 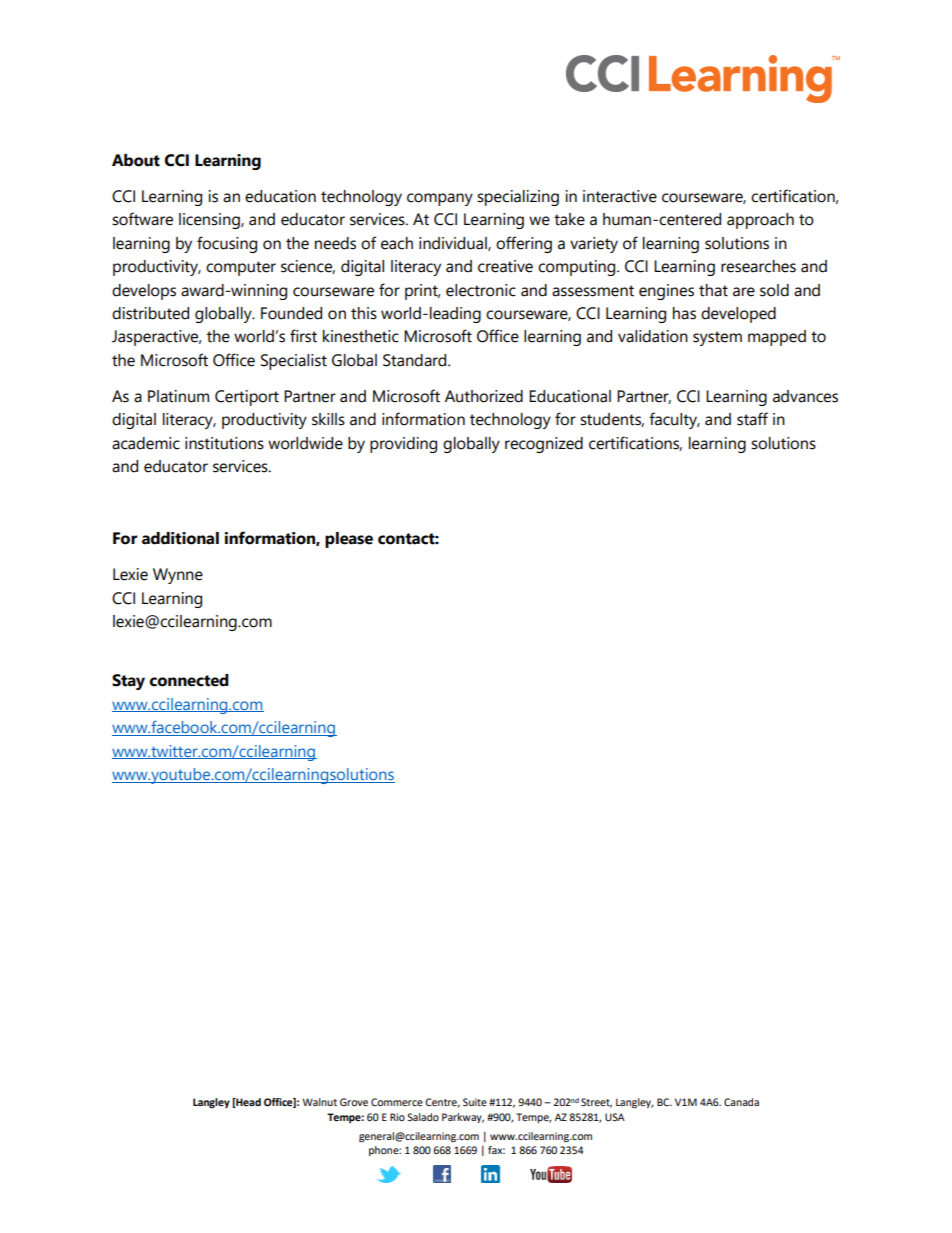 What do you see at coordinates (475, 1102) in the screenshot?
I see `Suite` at bounding box center [475, 1102].
